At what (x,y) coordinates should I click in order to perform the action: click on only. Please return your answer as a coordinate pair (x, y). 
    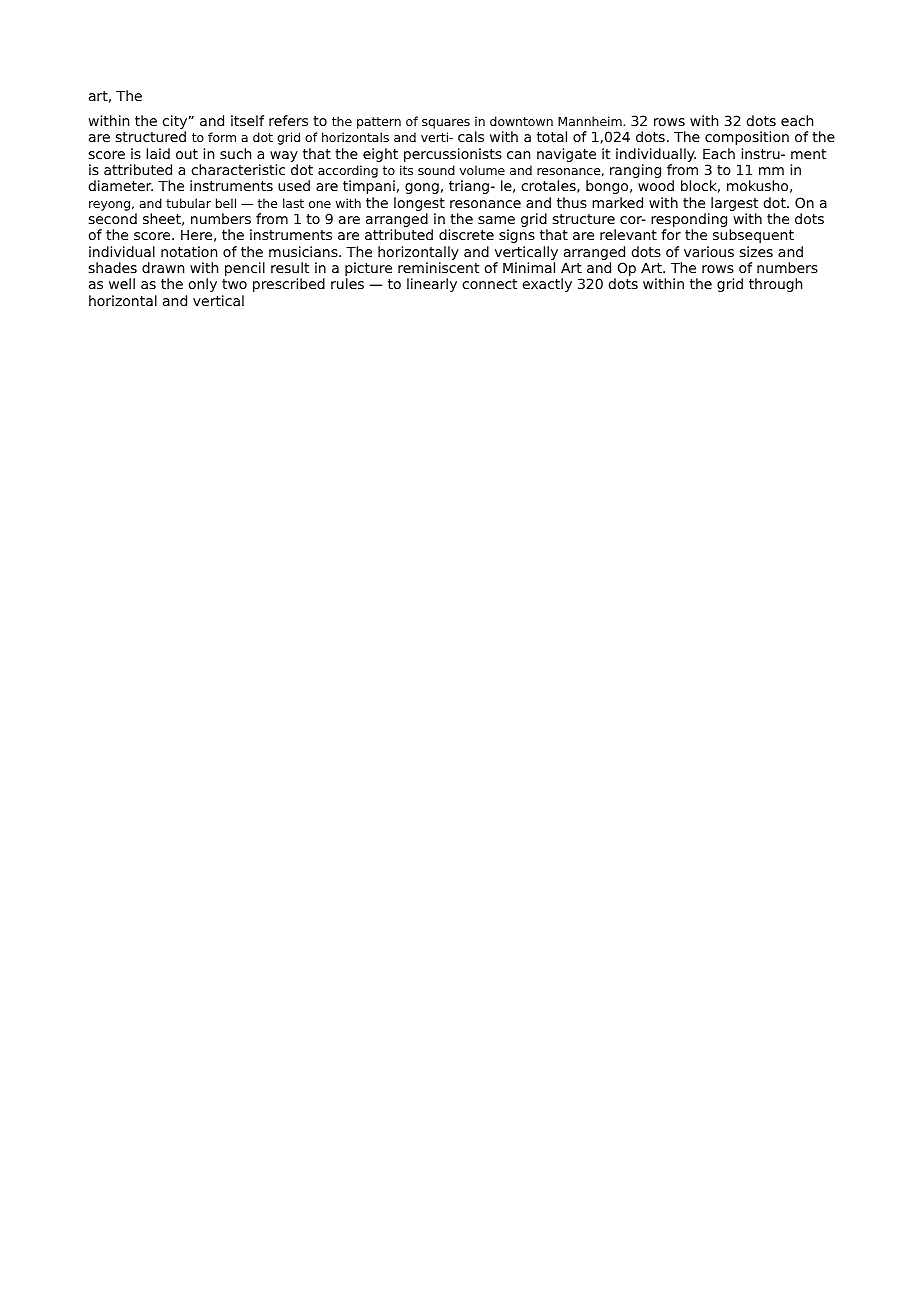
    Looking at the image, I should click on (203, 285).
